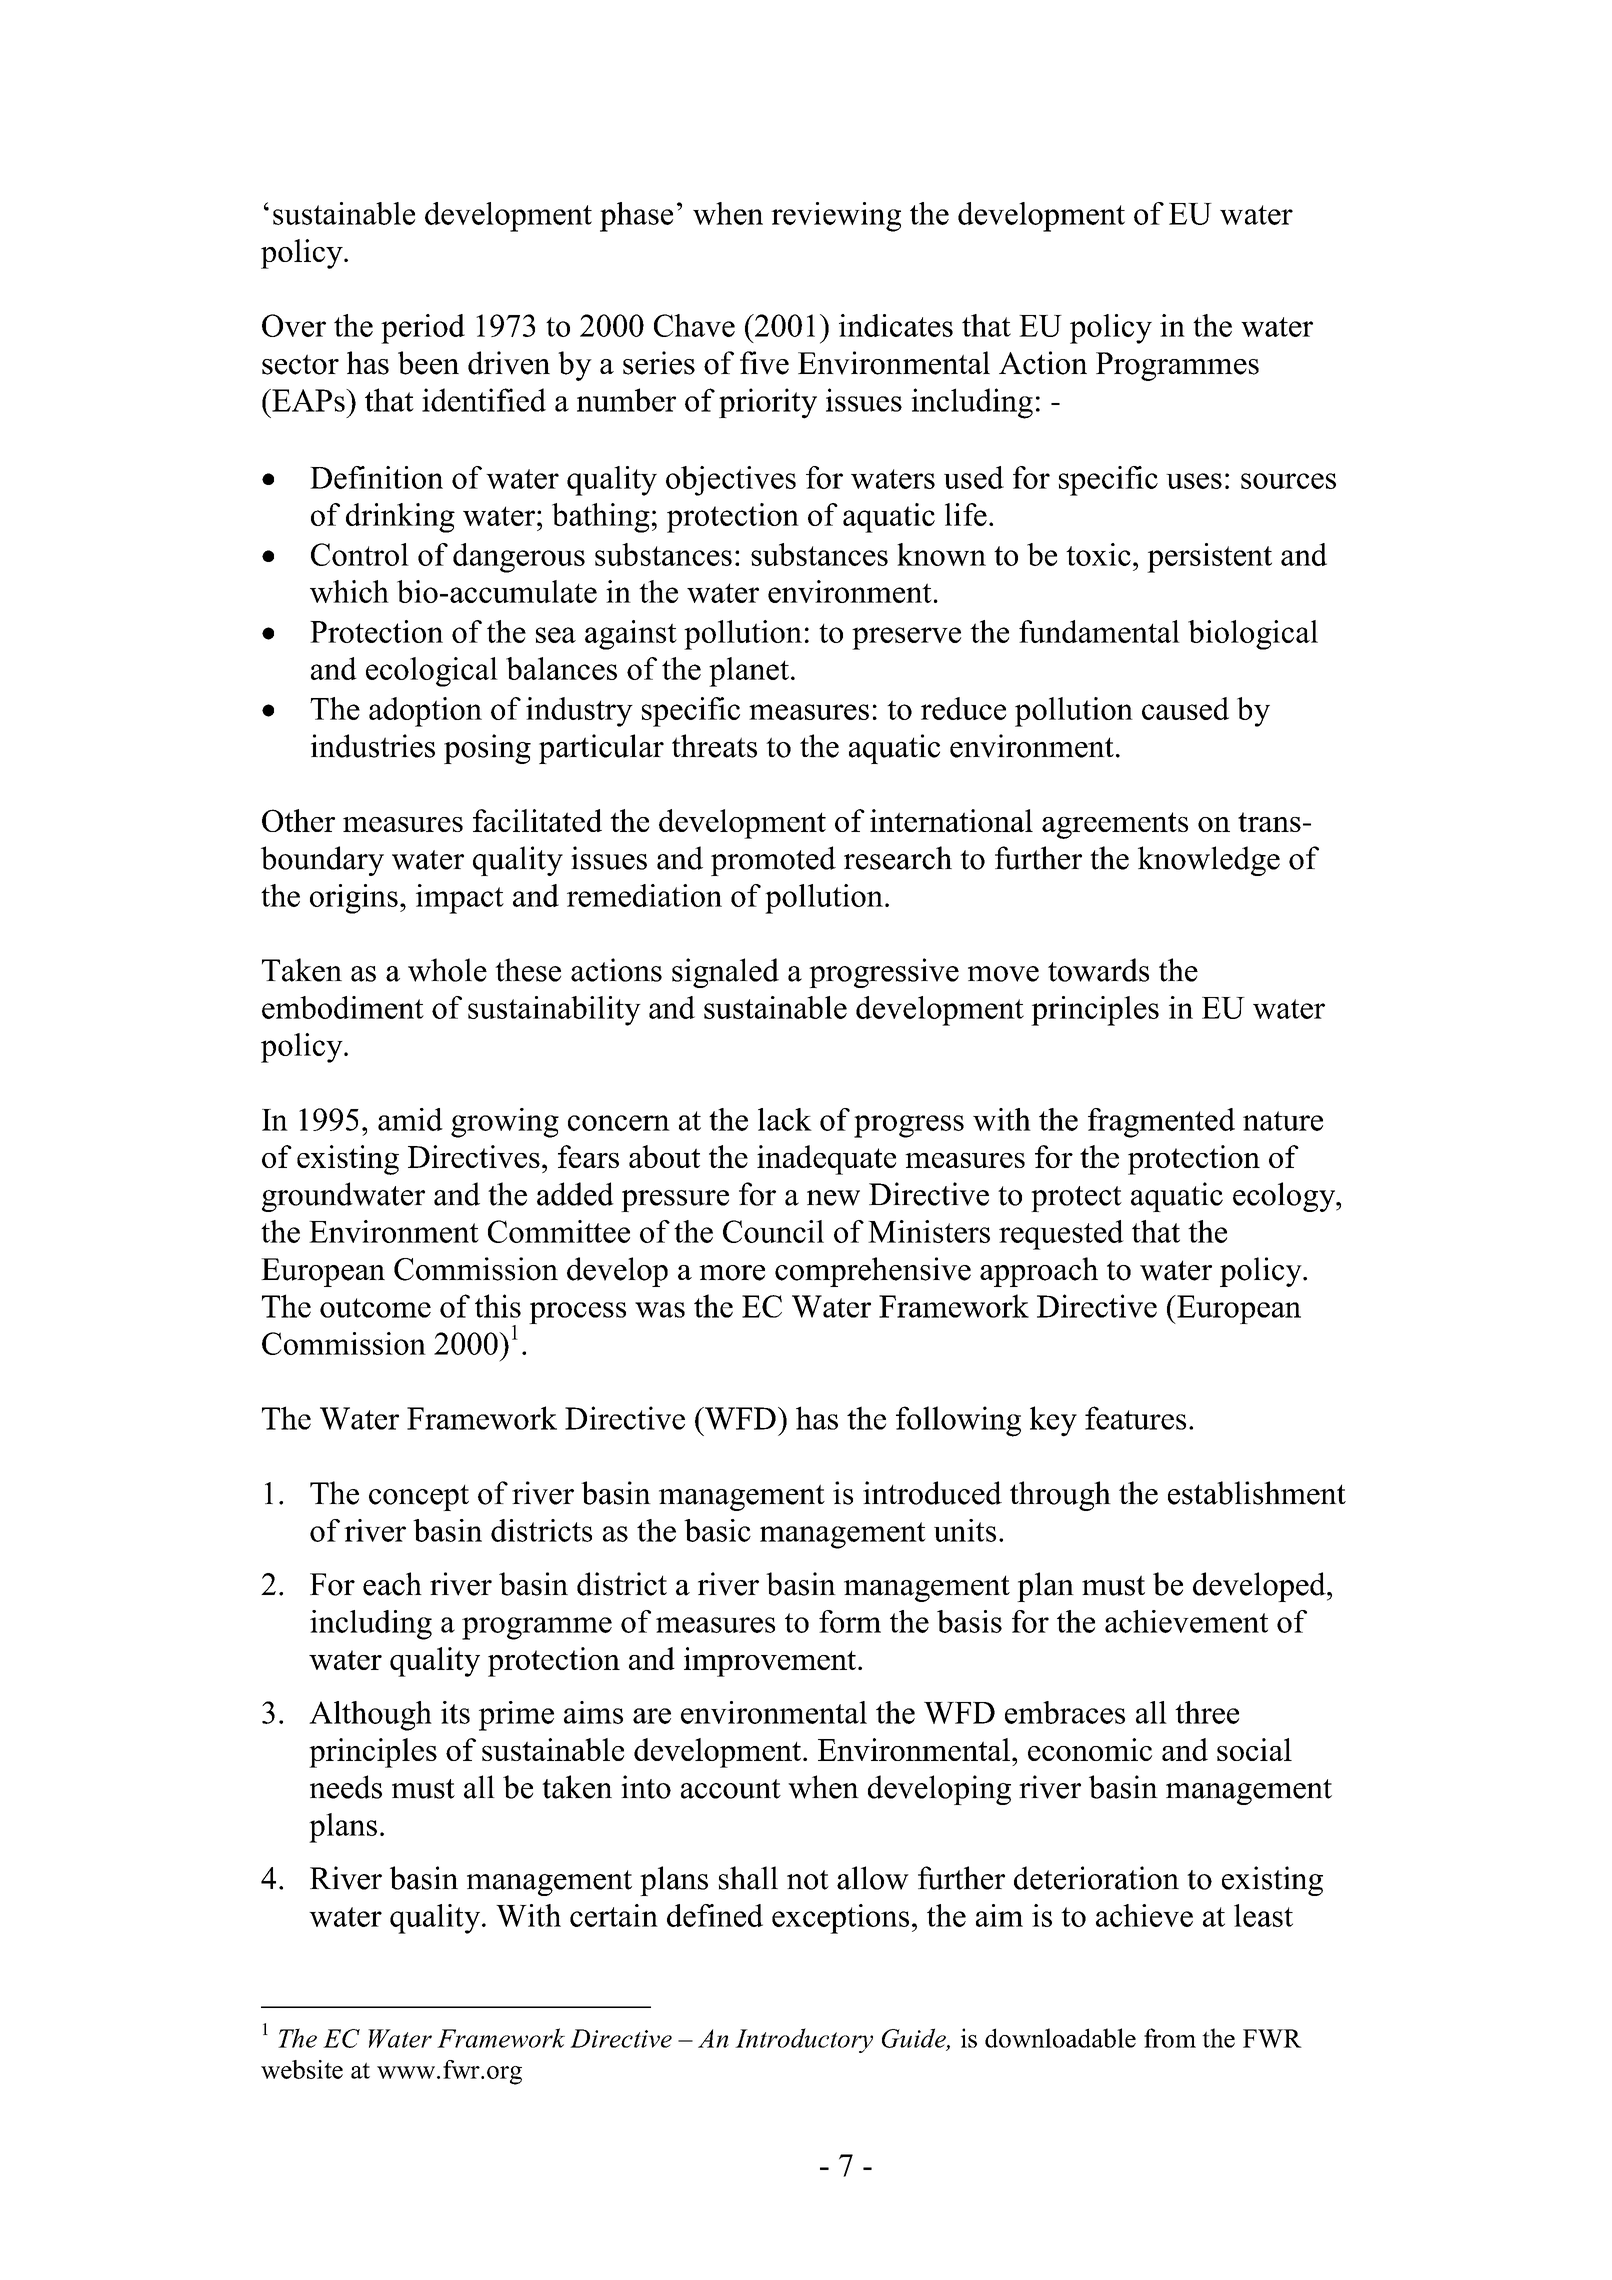 The image size is (1612, 2280). Describe the element at coordinates (714, 746) in the screenshot. I see `threats` at that location.
